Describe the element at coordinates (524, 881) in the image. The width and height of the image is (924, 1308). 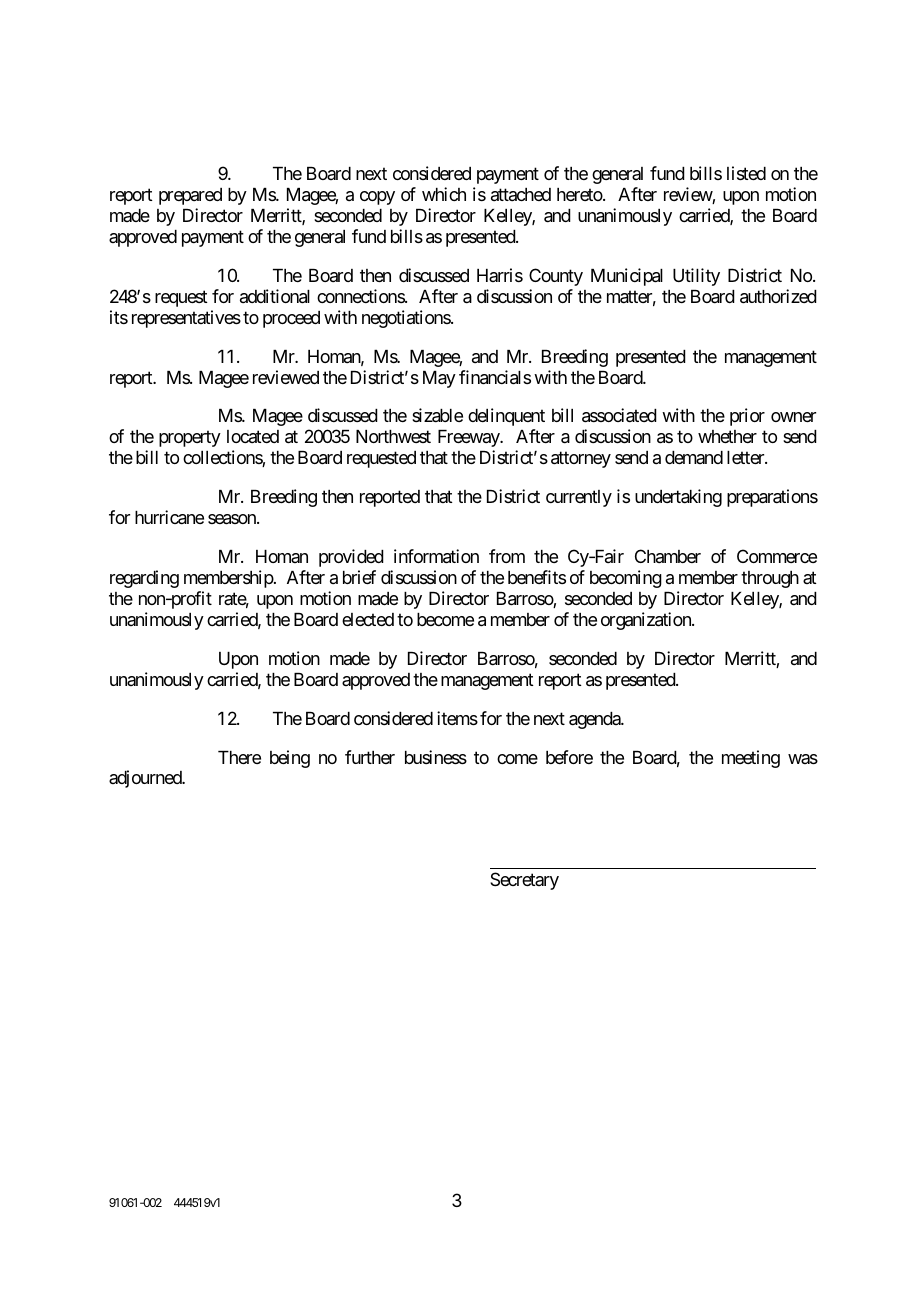
I see `Secretary` at that location.
